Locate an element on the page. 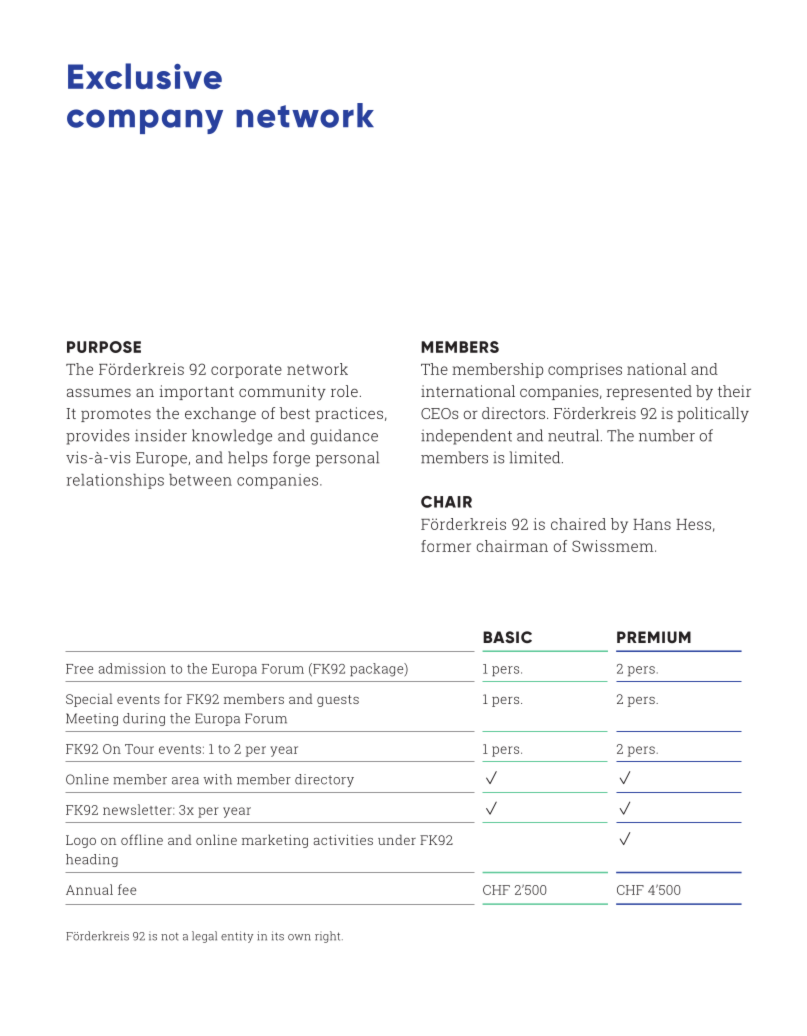 This image has width=807, height=1036. not is located at coordinates (170, 936).
